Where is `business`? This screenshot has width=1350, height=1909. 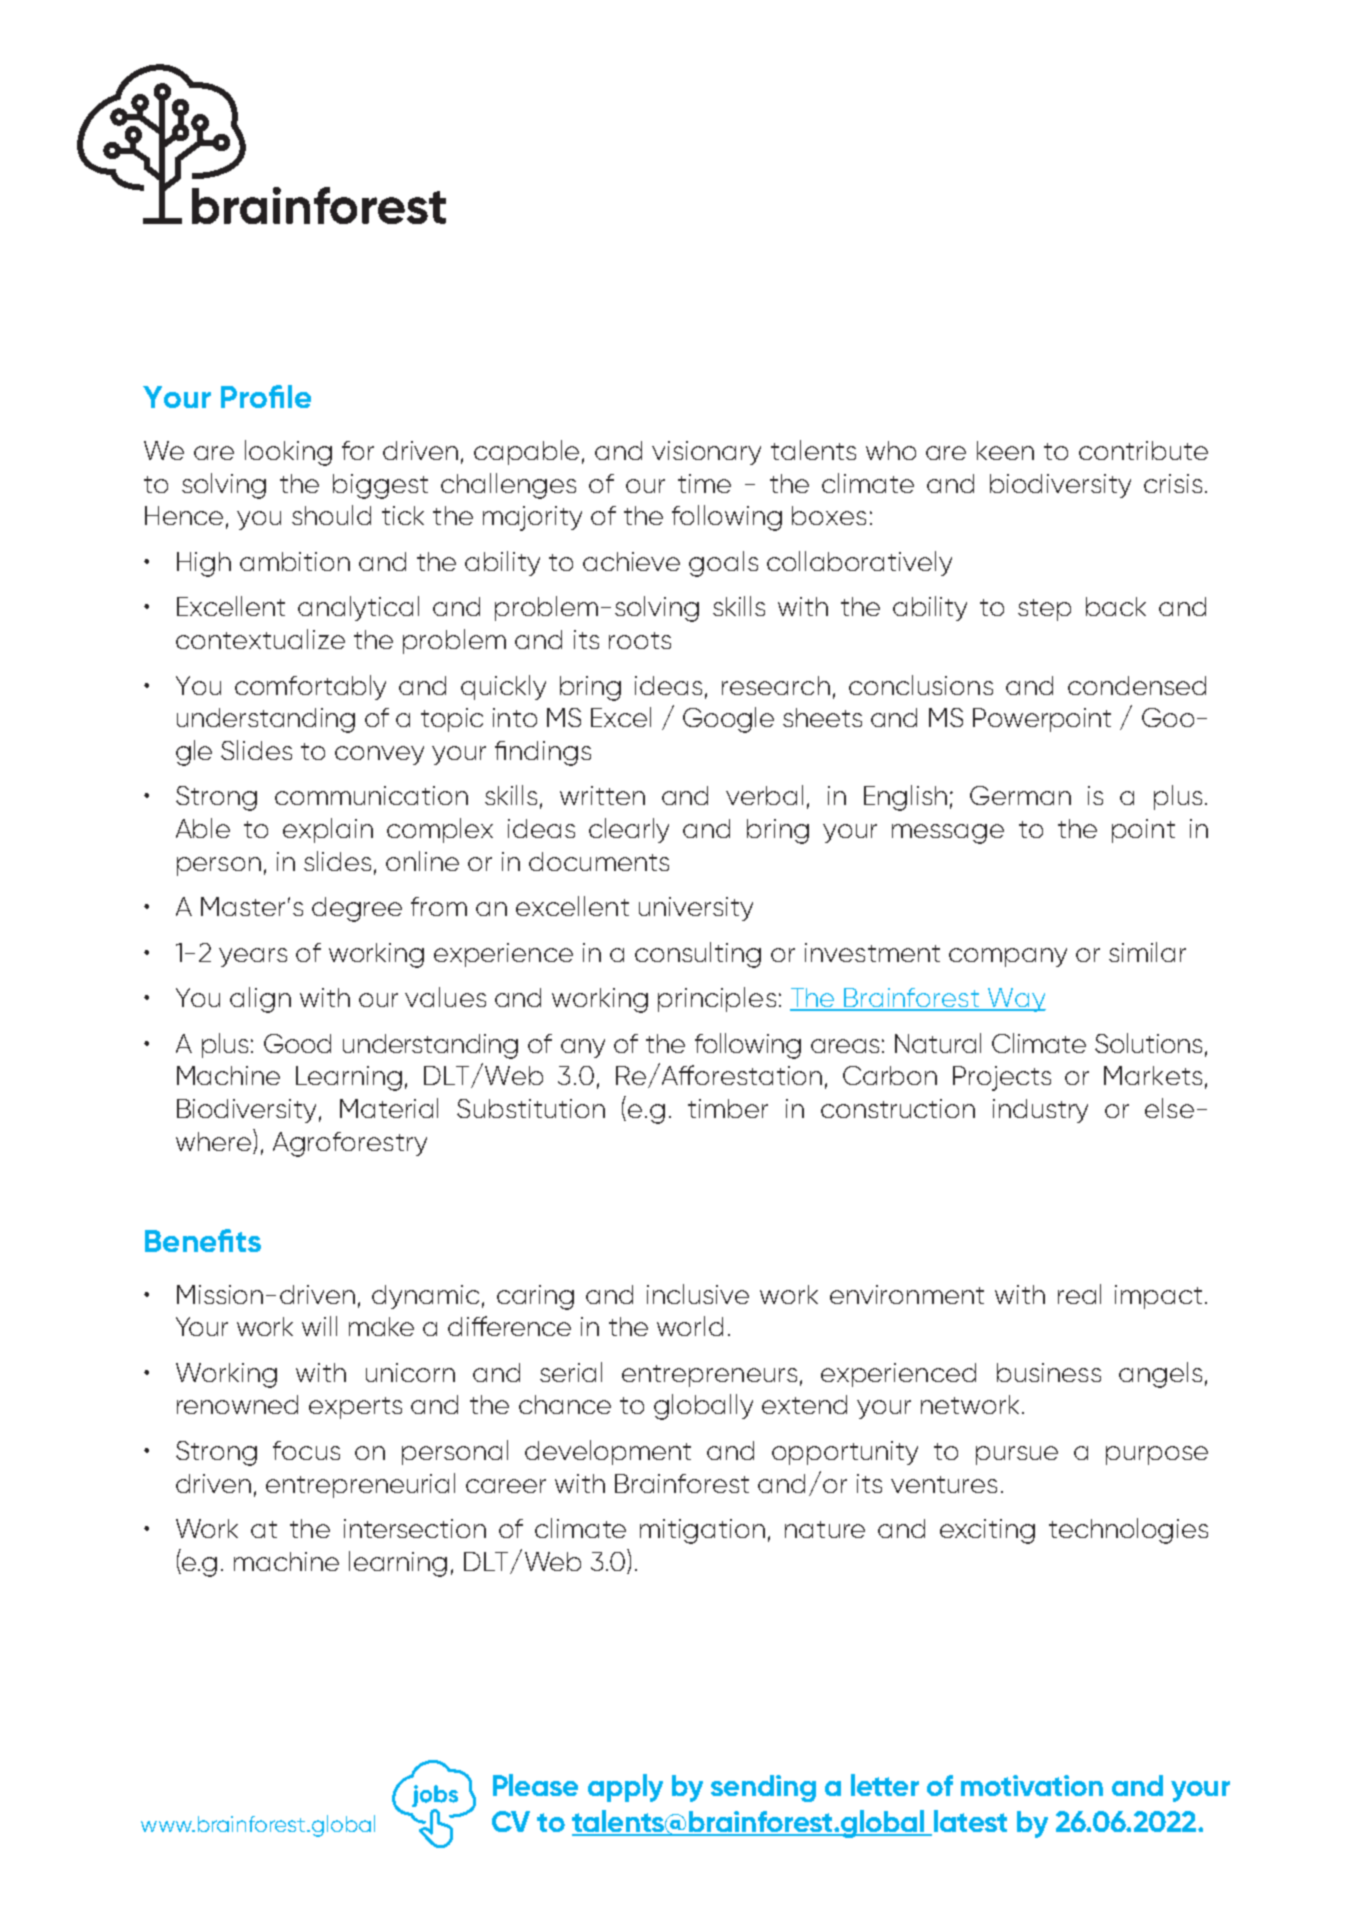
business is located at coordinates (1049, 1372).
